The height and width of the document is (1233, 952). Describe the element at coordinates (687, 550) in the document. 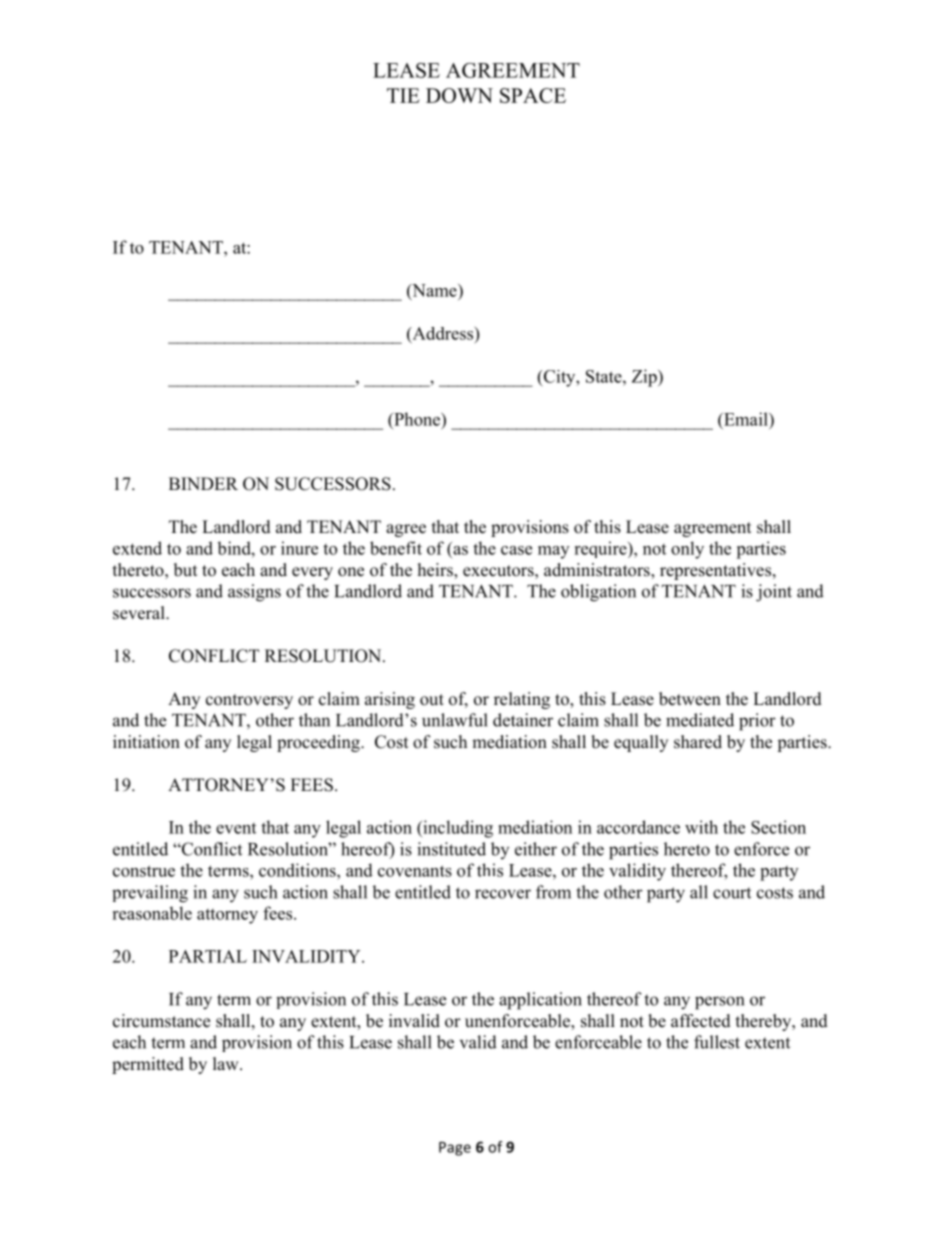

I see `only` at that location.
